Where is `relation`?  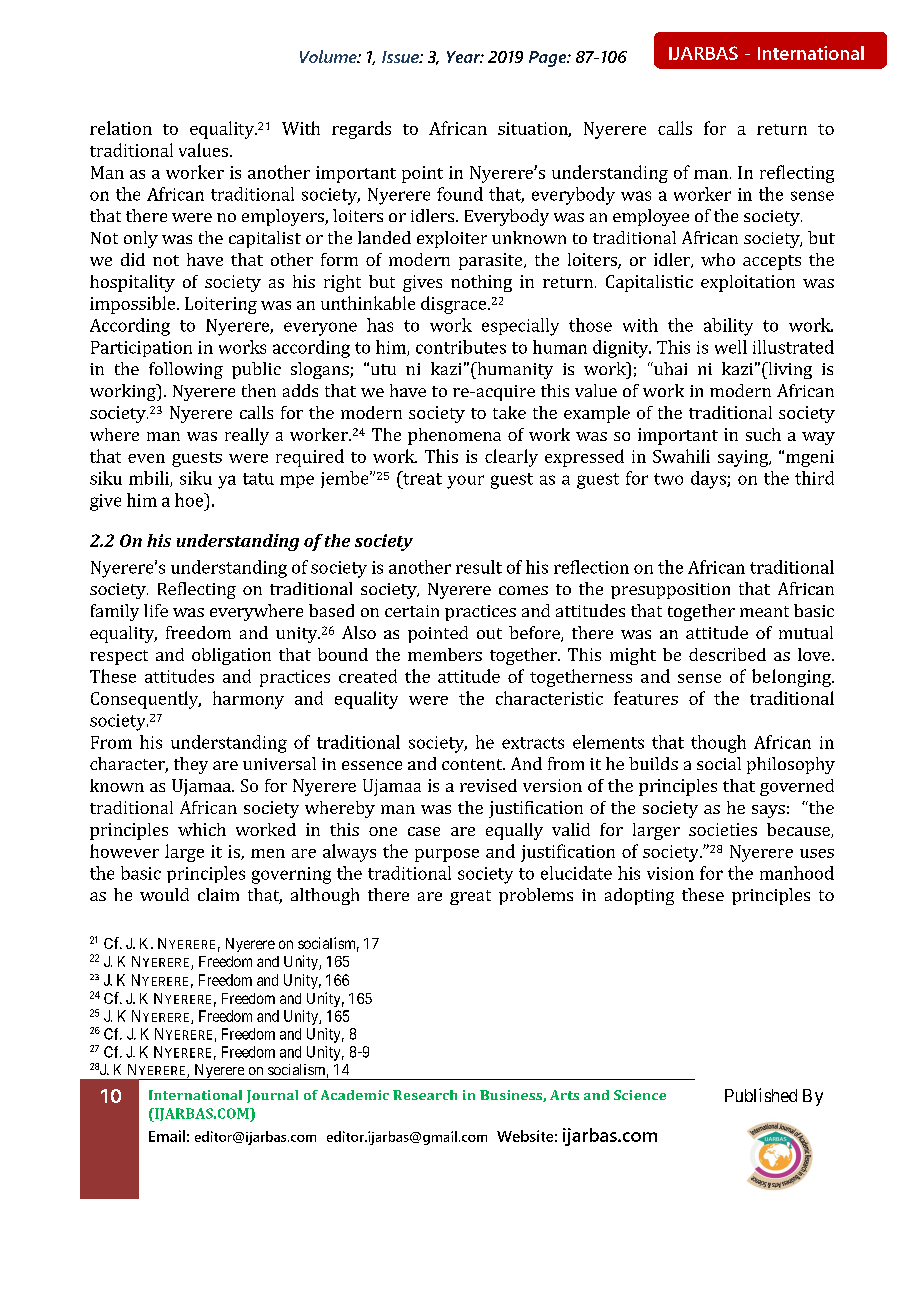
relation is located at coordinates (121, 128).
